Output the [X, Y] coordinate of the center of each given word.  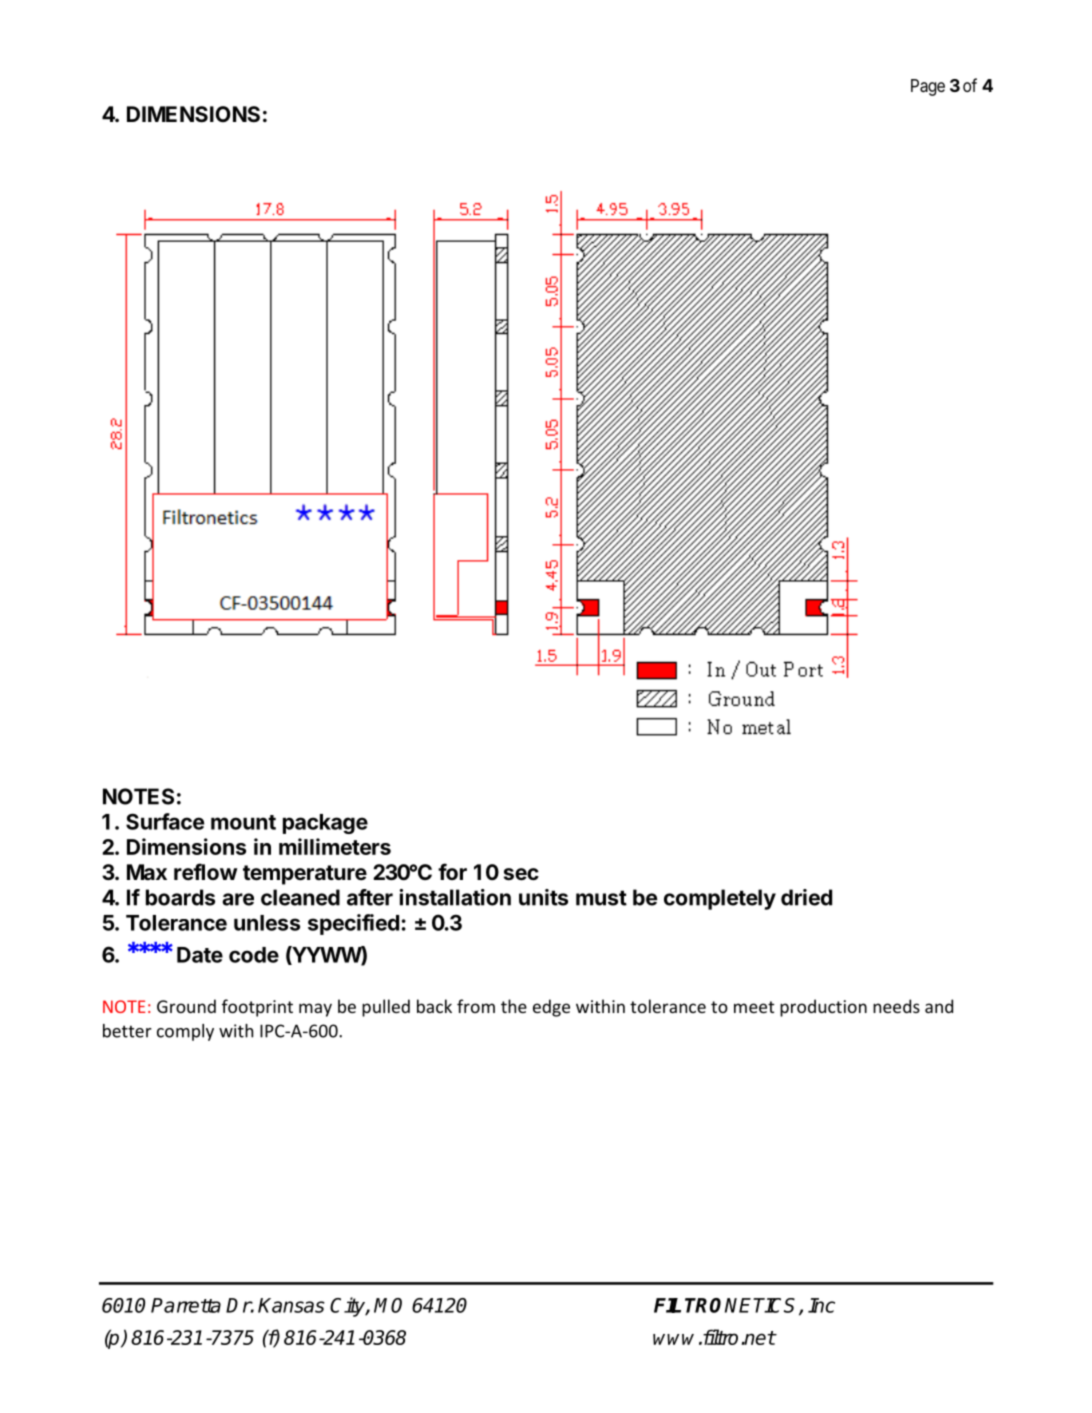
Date [200, 955]
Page [928, 87]
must [601, 898]
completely [720, 899]
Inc [821, 1305]
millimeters [335, 846]
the [514, 1006]
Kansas [291, 1305]
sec [521, 874]
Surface [165, 821]
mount [243, 822]
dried [806, 897]
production [823, 1008]
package [325, 824]
